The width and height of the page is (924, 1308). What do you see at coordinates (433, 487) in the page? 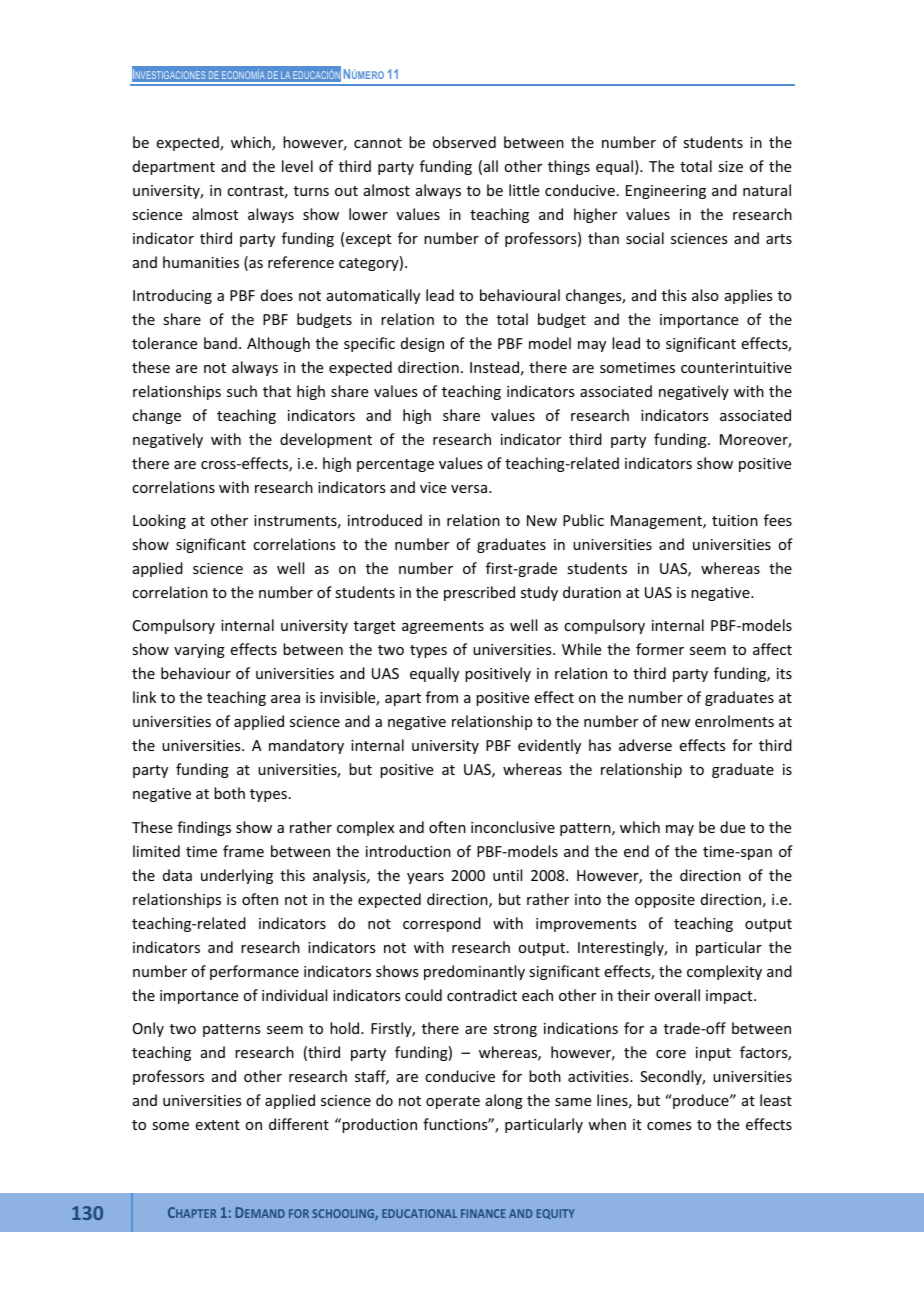
I see `vice` at bounding box center [433, 487].
